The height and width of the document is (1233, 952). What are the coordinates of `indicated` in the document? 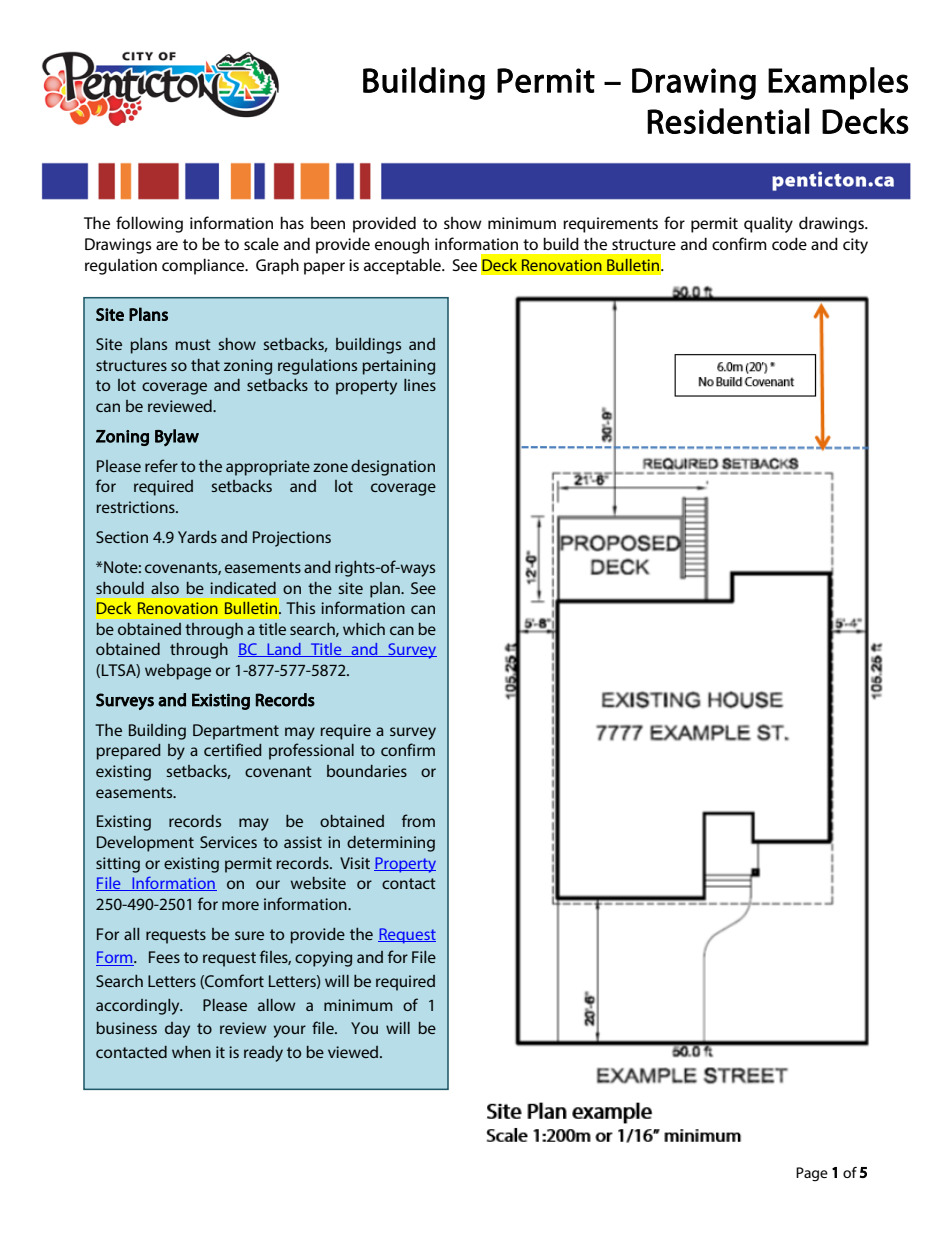 It's located at (243, 588).
